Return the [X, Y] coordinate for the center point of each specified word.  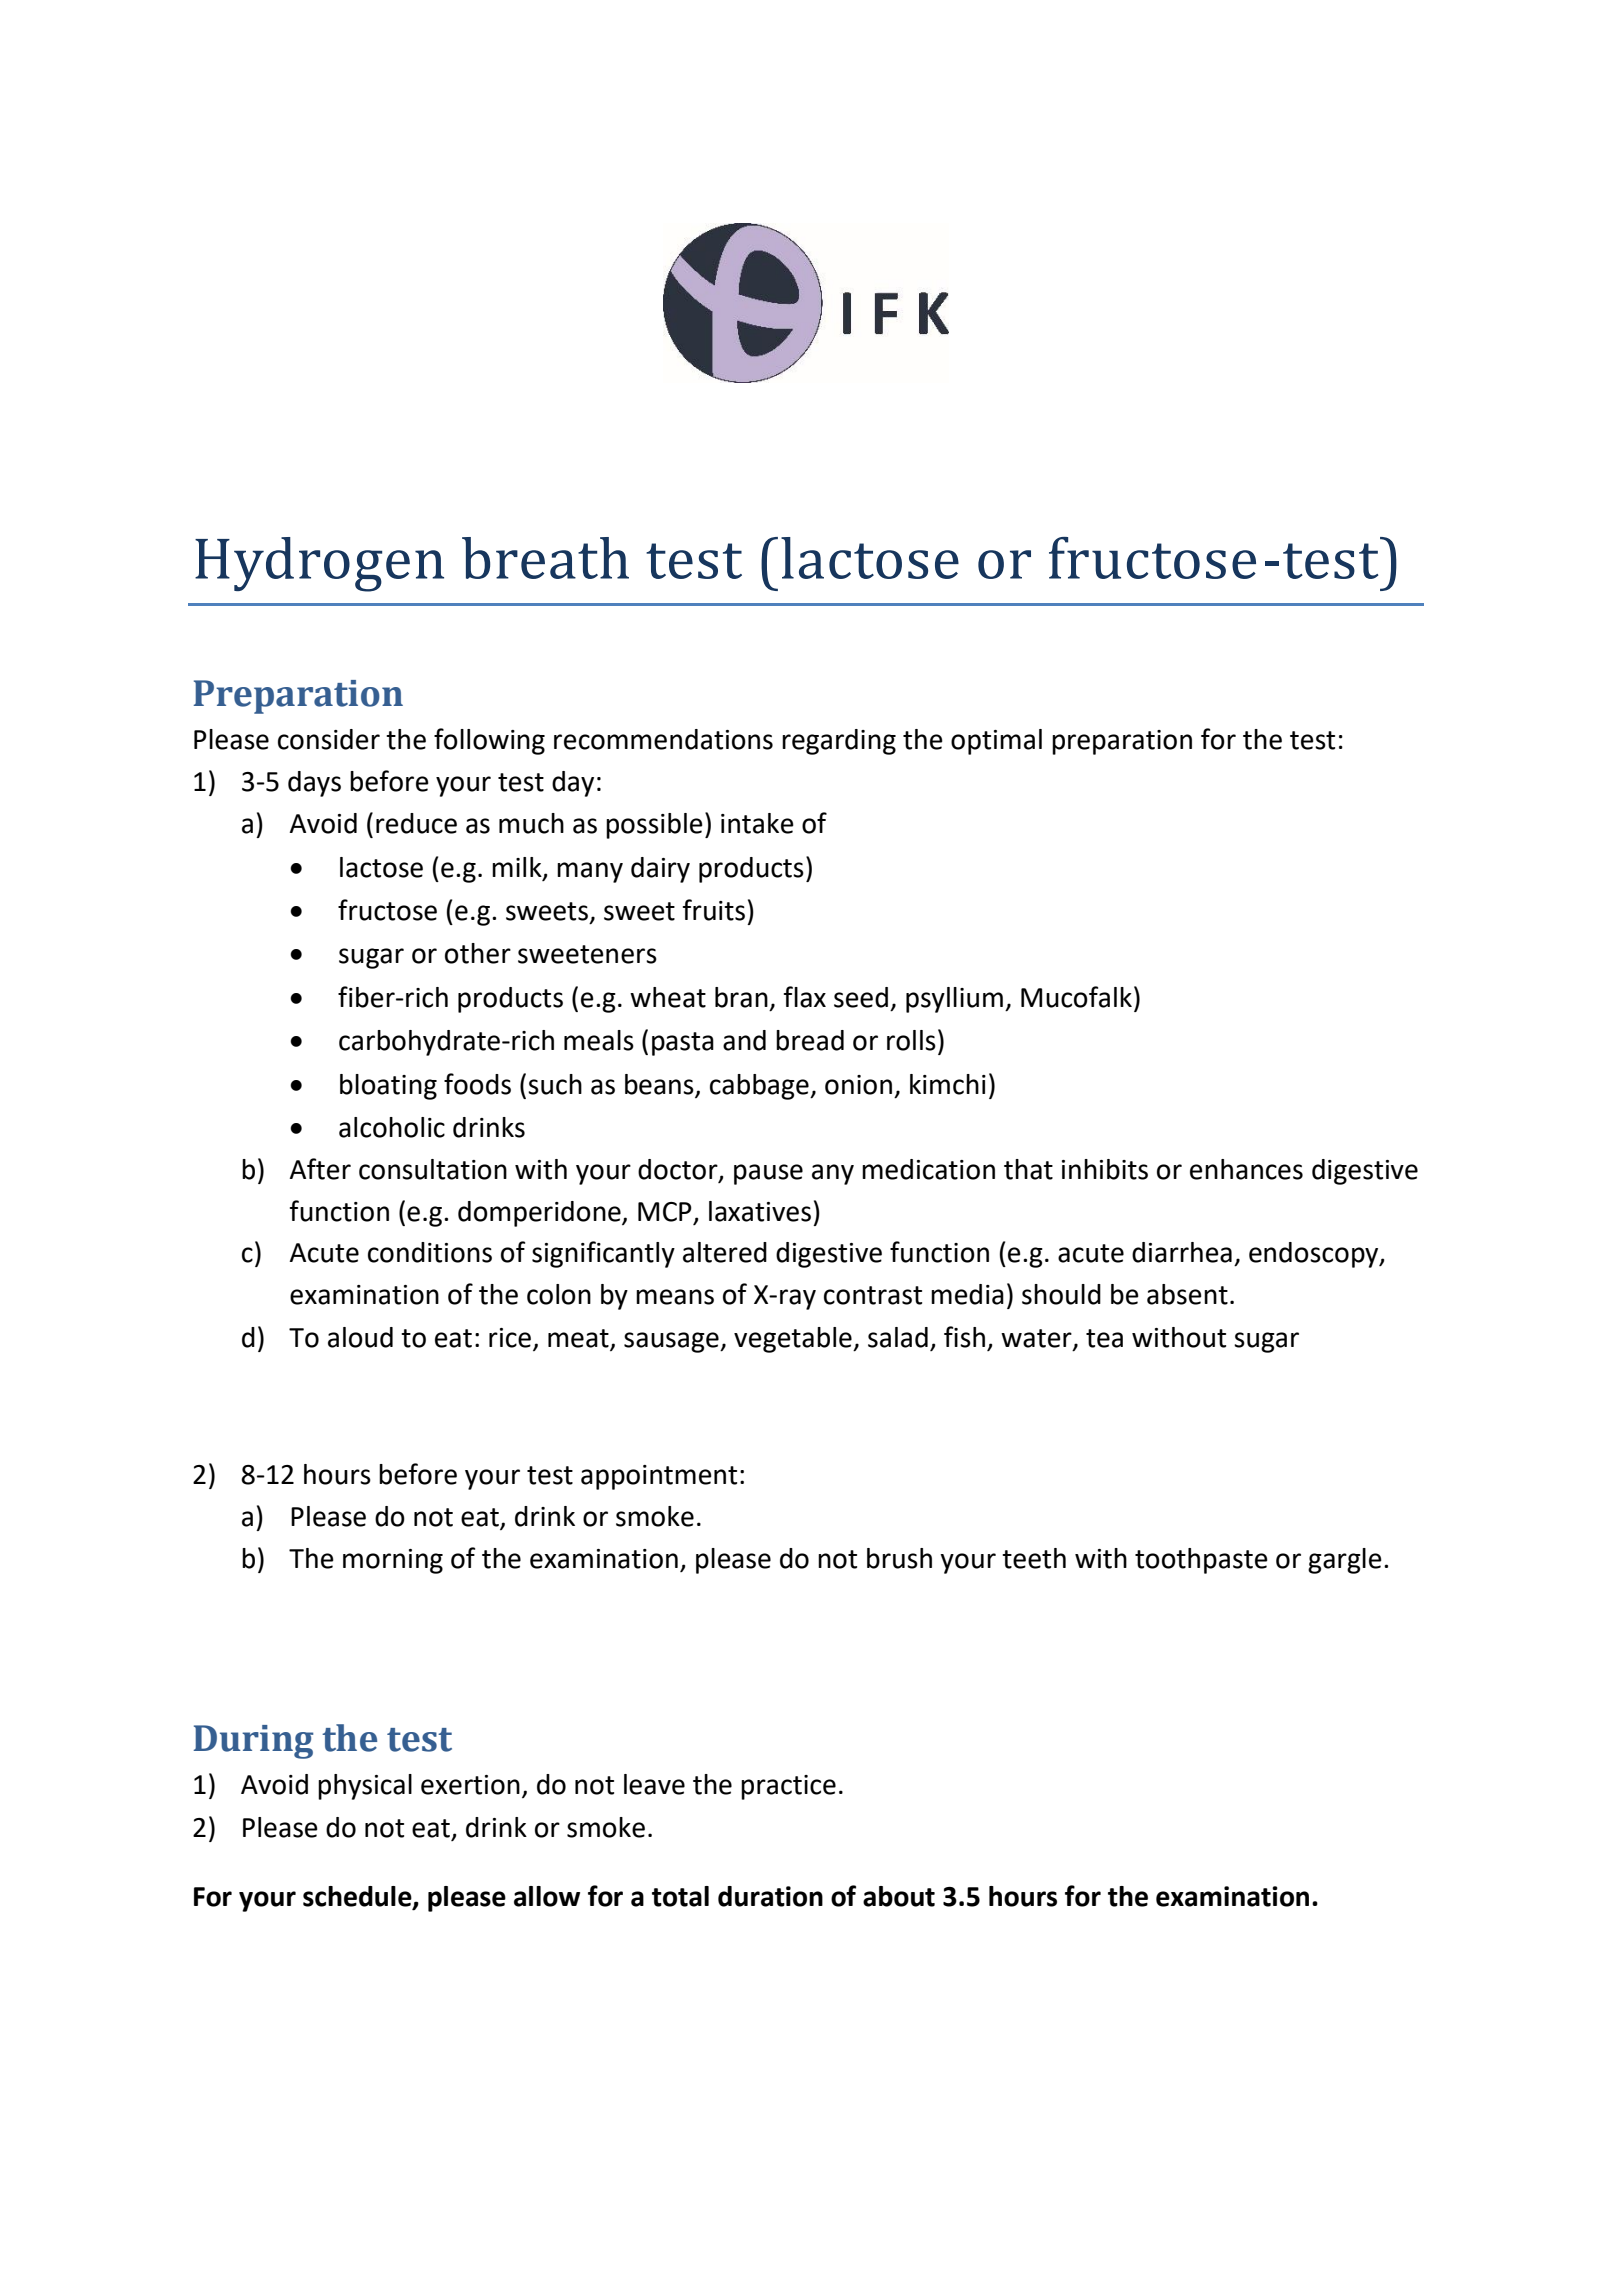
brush [899, 1558]
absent [1187, 1294]
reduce [416, 823]
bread [810, 1040]
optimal [996, 742]
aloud [360, 1337]
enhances [1246, 1169]
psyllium [954, 1000]
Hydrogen [319, 564]
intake [757, 823]
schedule [358, 1897]
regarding [839, 742]
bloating [388, 1087]
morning [393, 1561]
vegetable [794, 1340]
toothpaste [1201, 1561]
